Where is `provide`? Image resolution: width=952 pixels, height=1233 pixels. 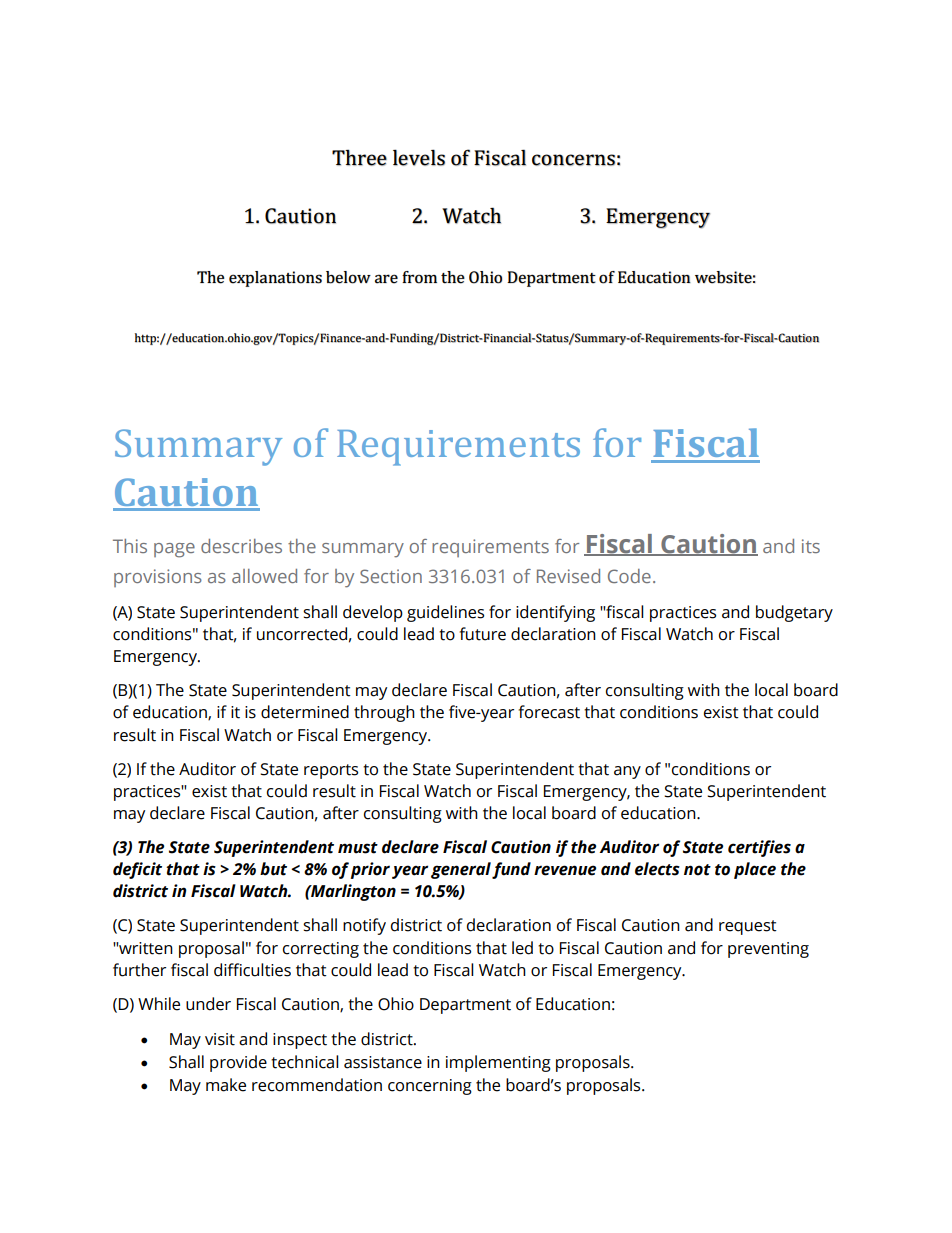
provide is located at coordinates (238, 1063).
